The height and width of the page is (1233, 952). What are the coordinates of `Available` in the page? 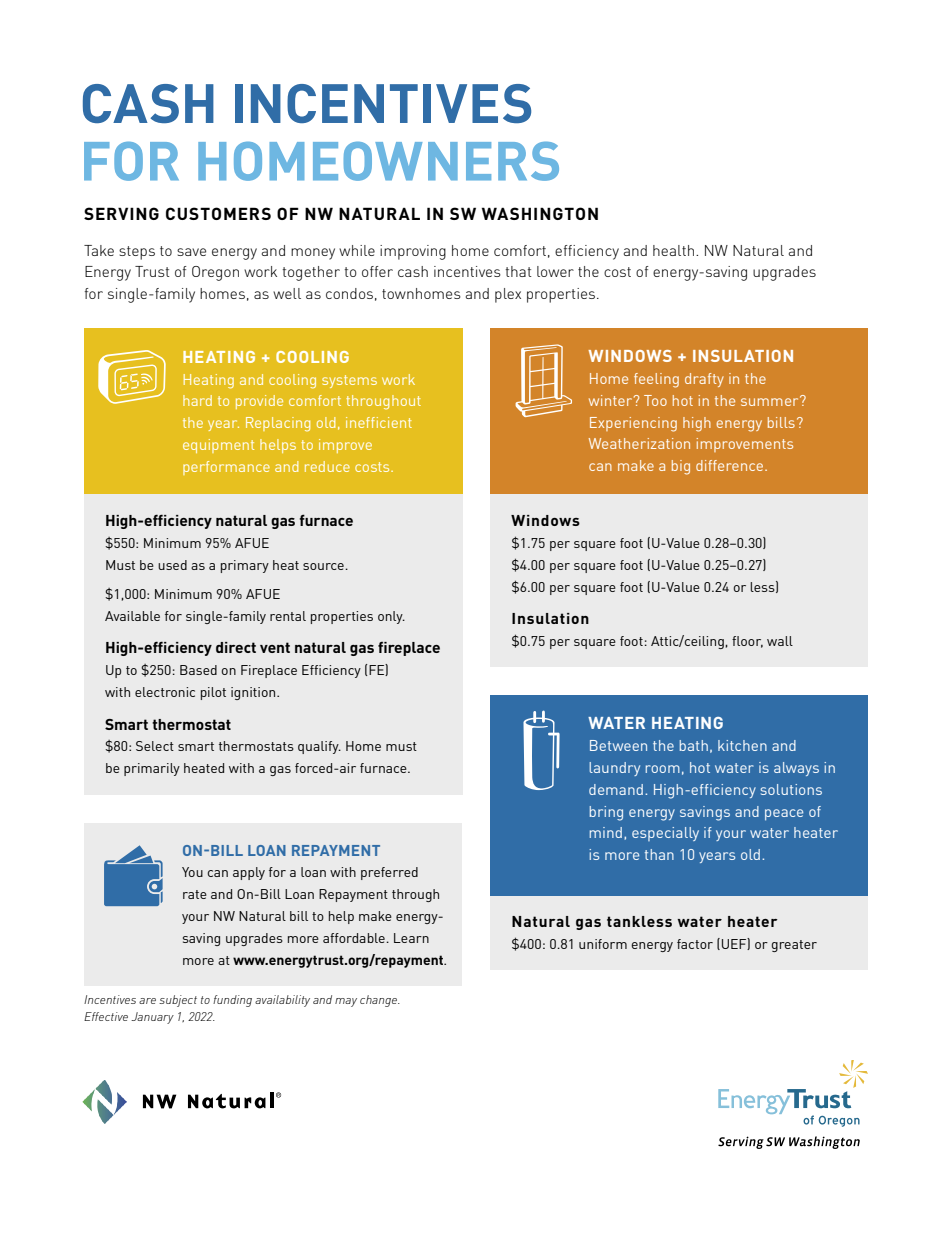 It's located at (132, 616).
